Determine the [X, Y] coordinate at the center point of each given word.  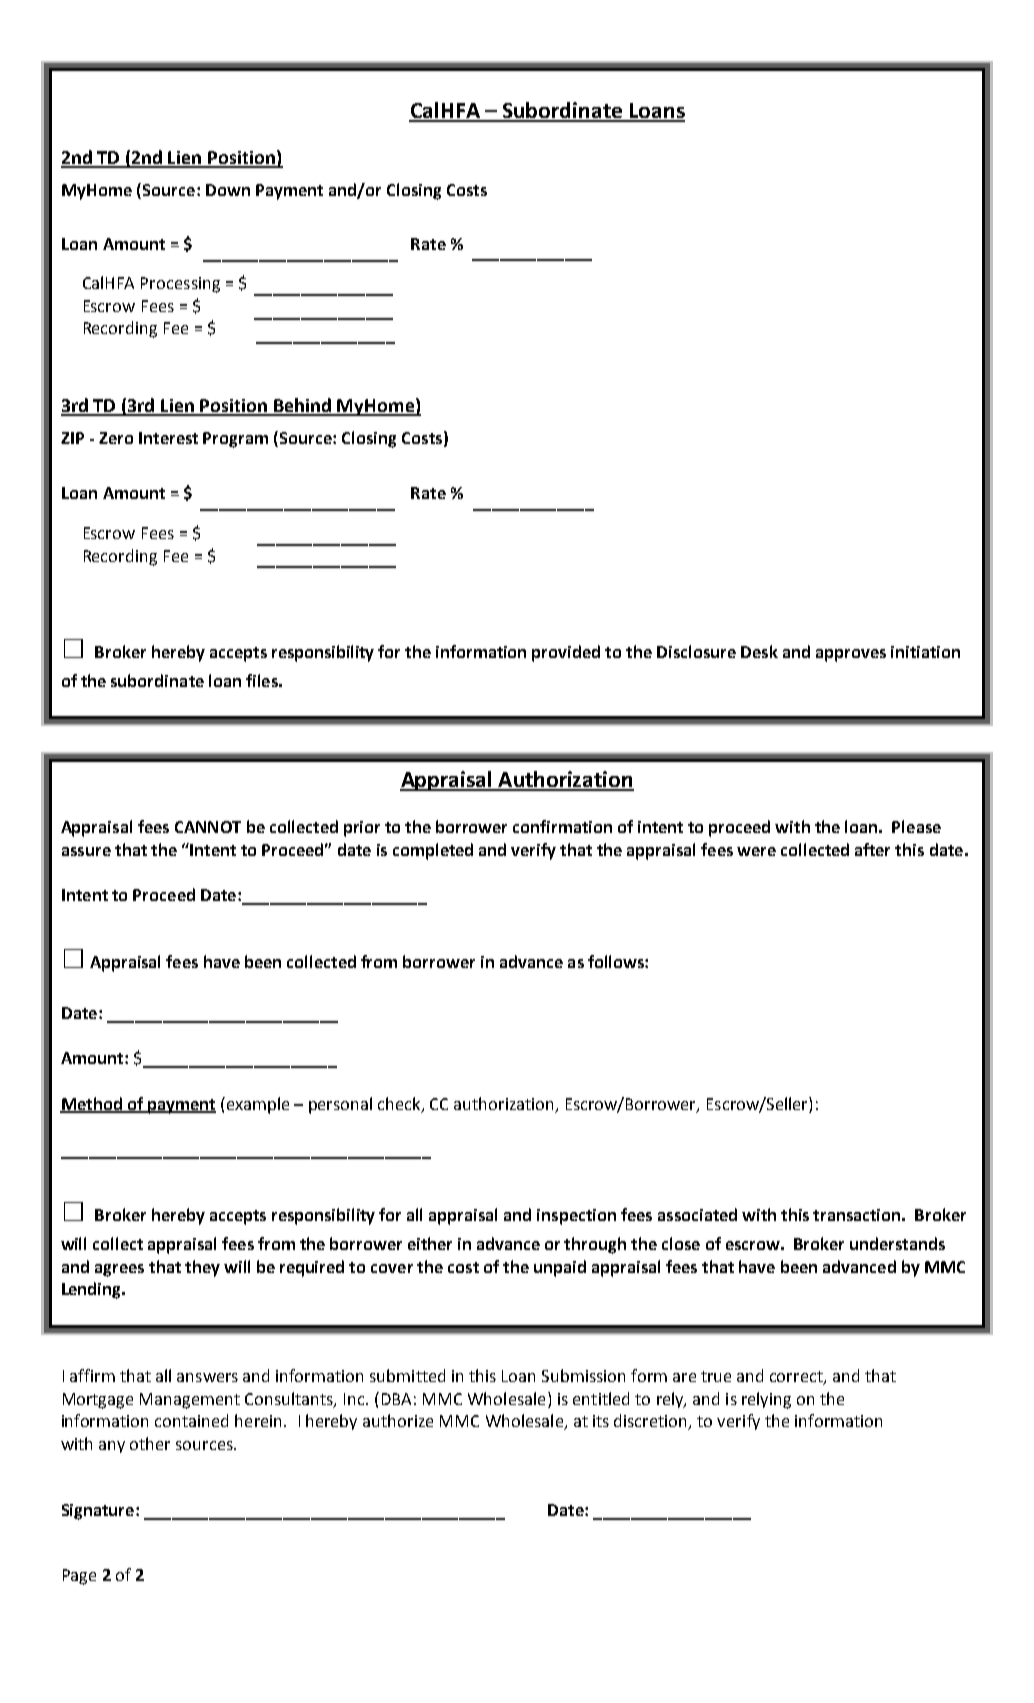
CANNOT [208, 827]
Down [228, 190]
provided [566, 653]
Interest [168, 438]
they [202, 1268]
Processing [180, 285]
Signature [98, 1512]
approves [851, 655]
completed [433, 851]
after [872, 849]
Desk [759, 651]
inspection [576, 1217]
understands [897, 1243]
